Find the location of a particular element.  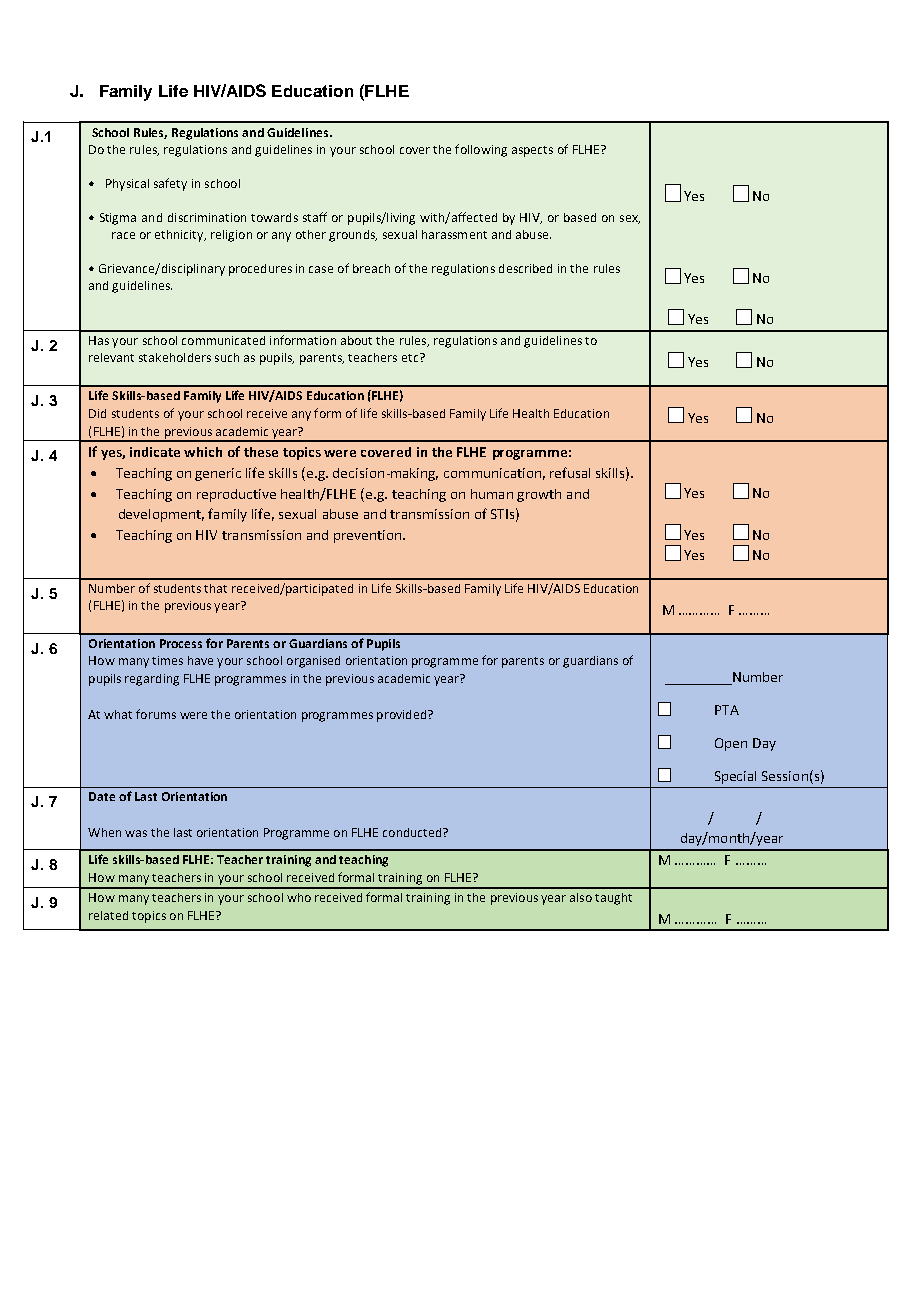

prevention is located at coordinates (367, 536).
